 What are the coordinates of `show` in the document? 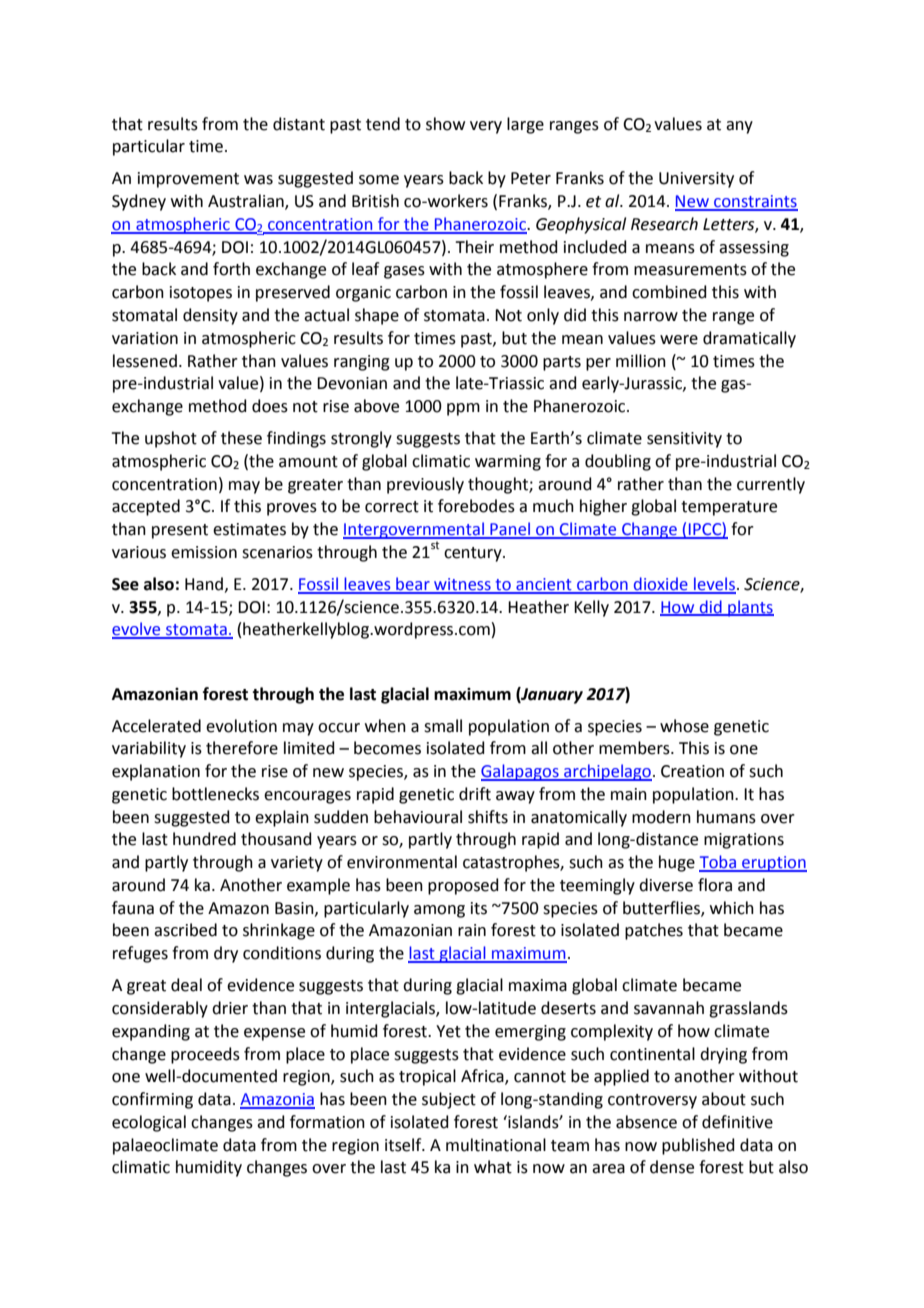 It's located at (445, 124).
